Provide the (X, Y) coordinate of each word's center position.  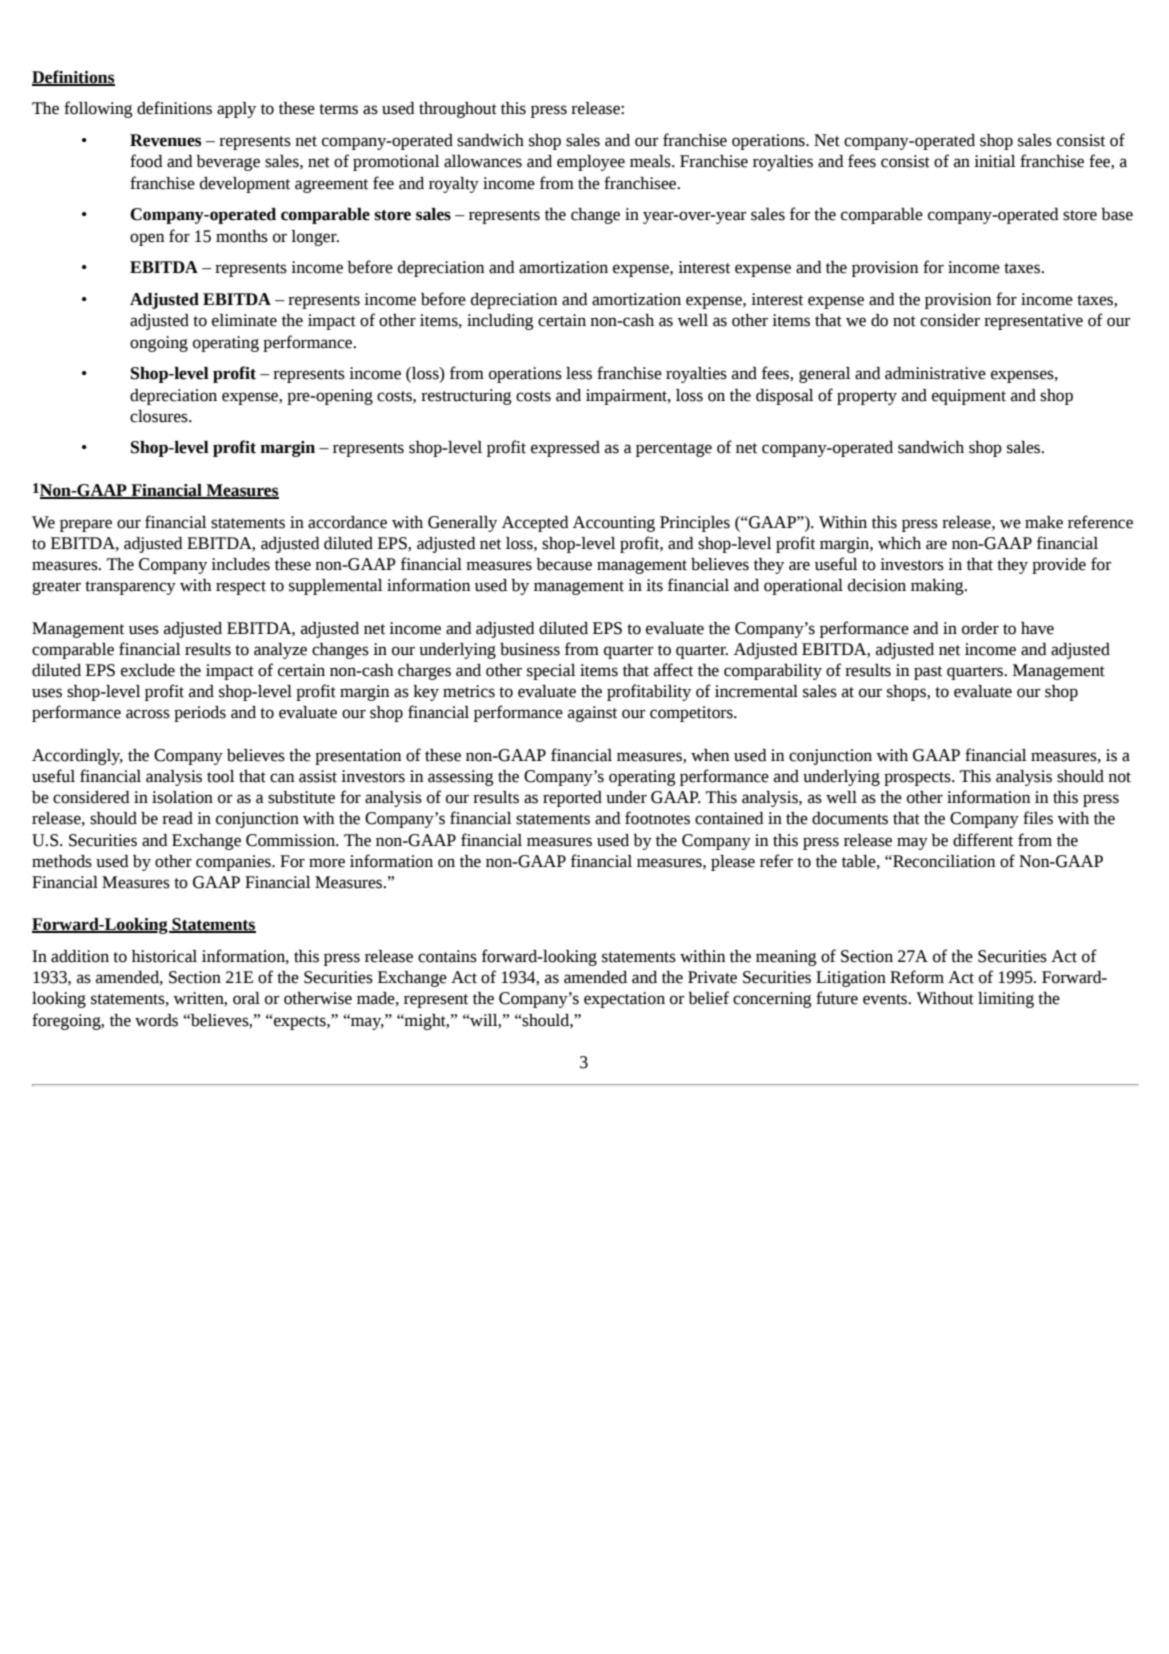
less (579, 373)
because (564, 564)
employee (591, 163)
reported (572, 799)
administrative (935, 373)
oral (246, 998)
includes (240, 564)
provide (1059, 566)
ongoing (159, 344)
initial (994, 161)
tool (220, 776)
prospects (918, 779)
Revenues (166, 140)
